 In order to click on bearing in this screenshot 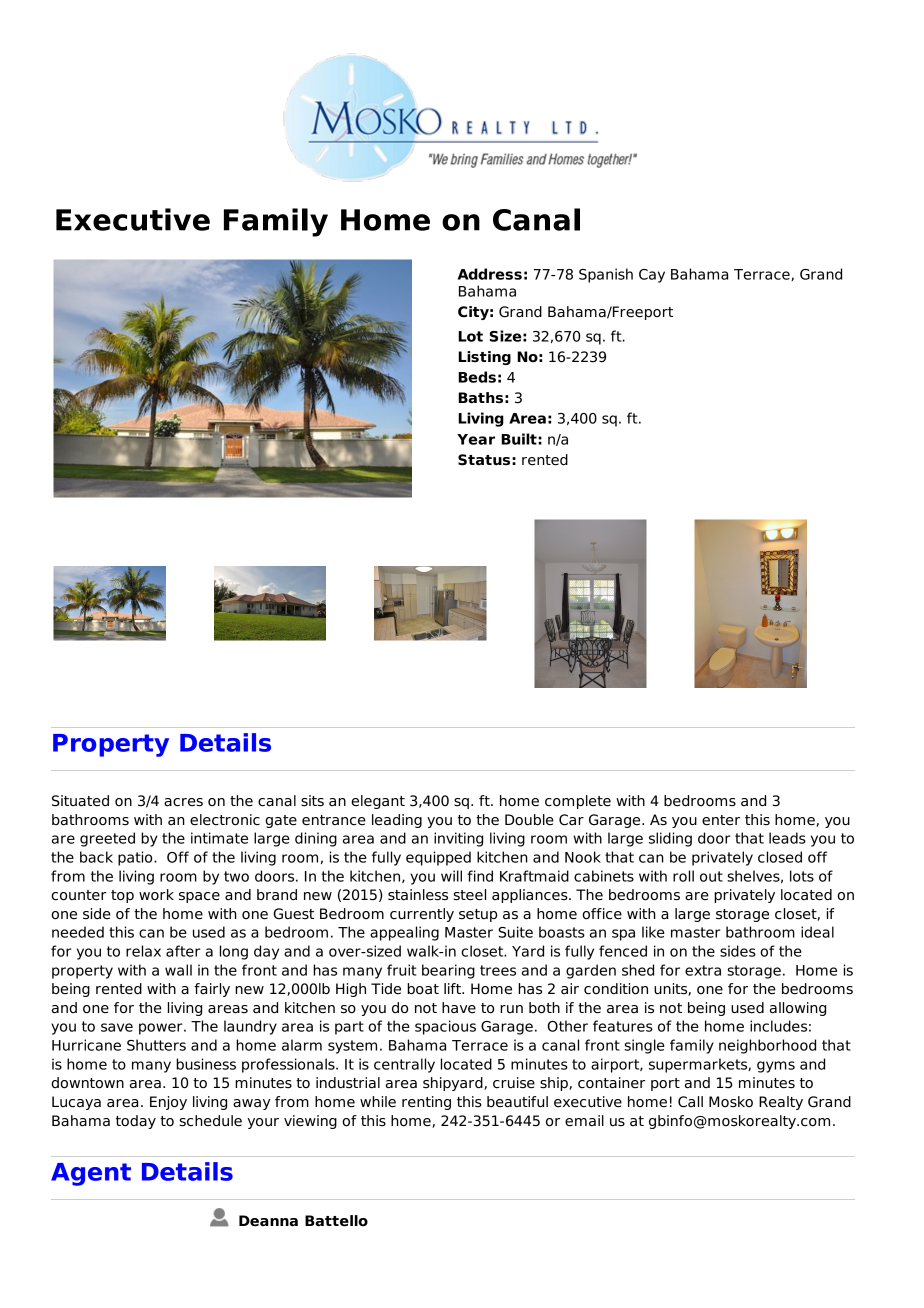, I will do `click(448, 971)`.
